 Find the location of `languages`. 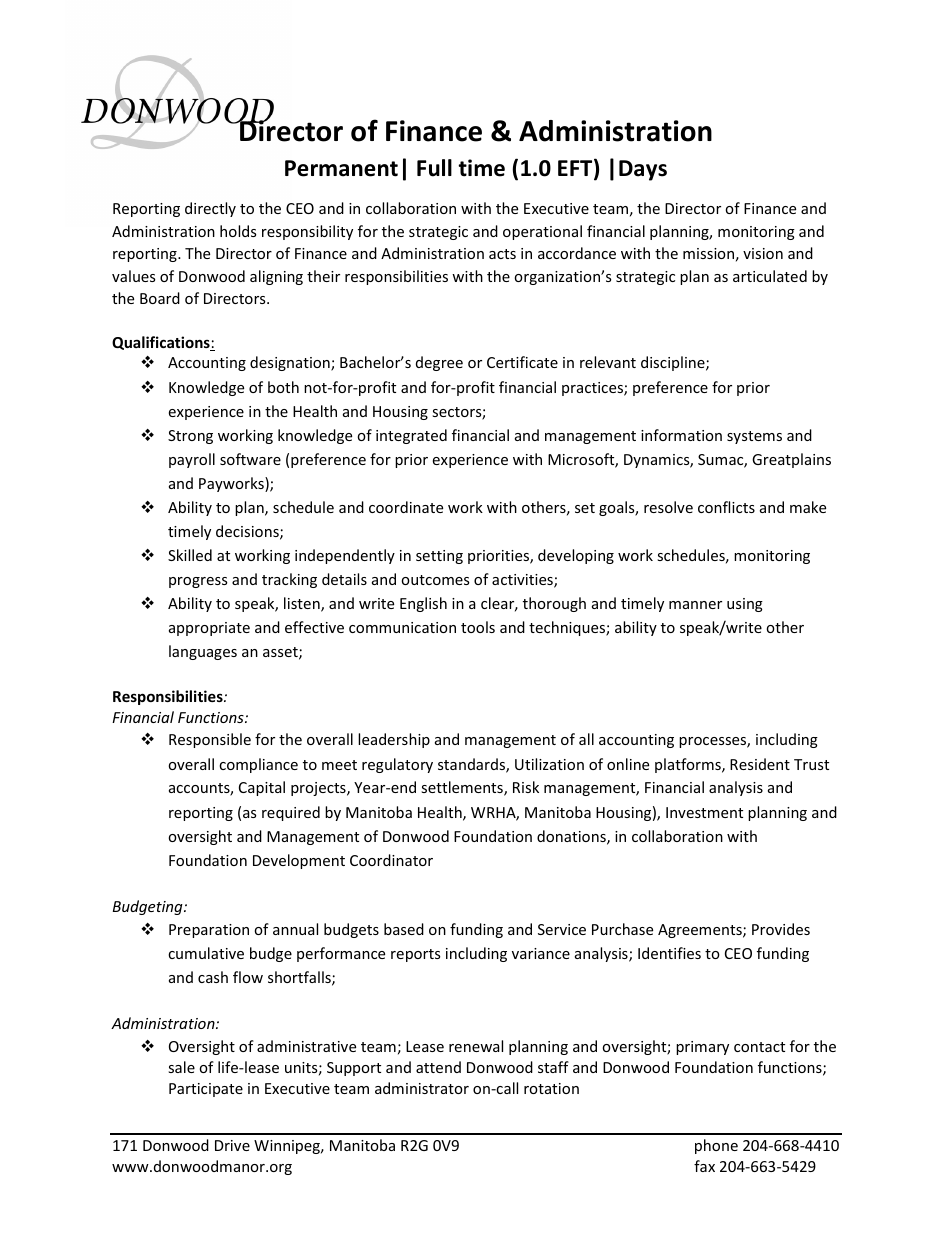

languages is located at coordinates (203, 652).
